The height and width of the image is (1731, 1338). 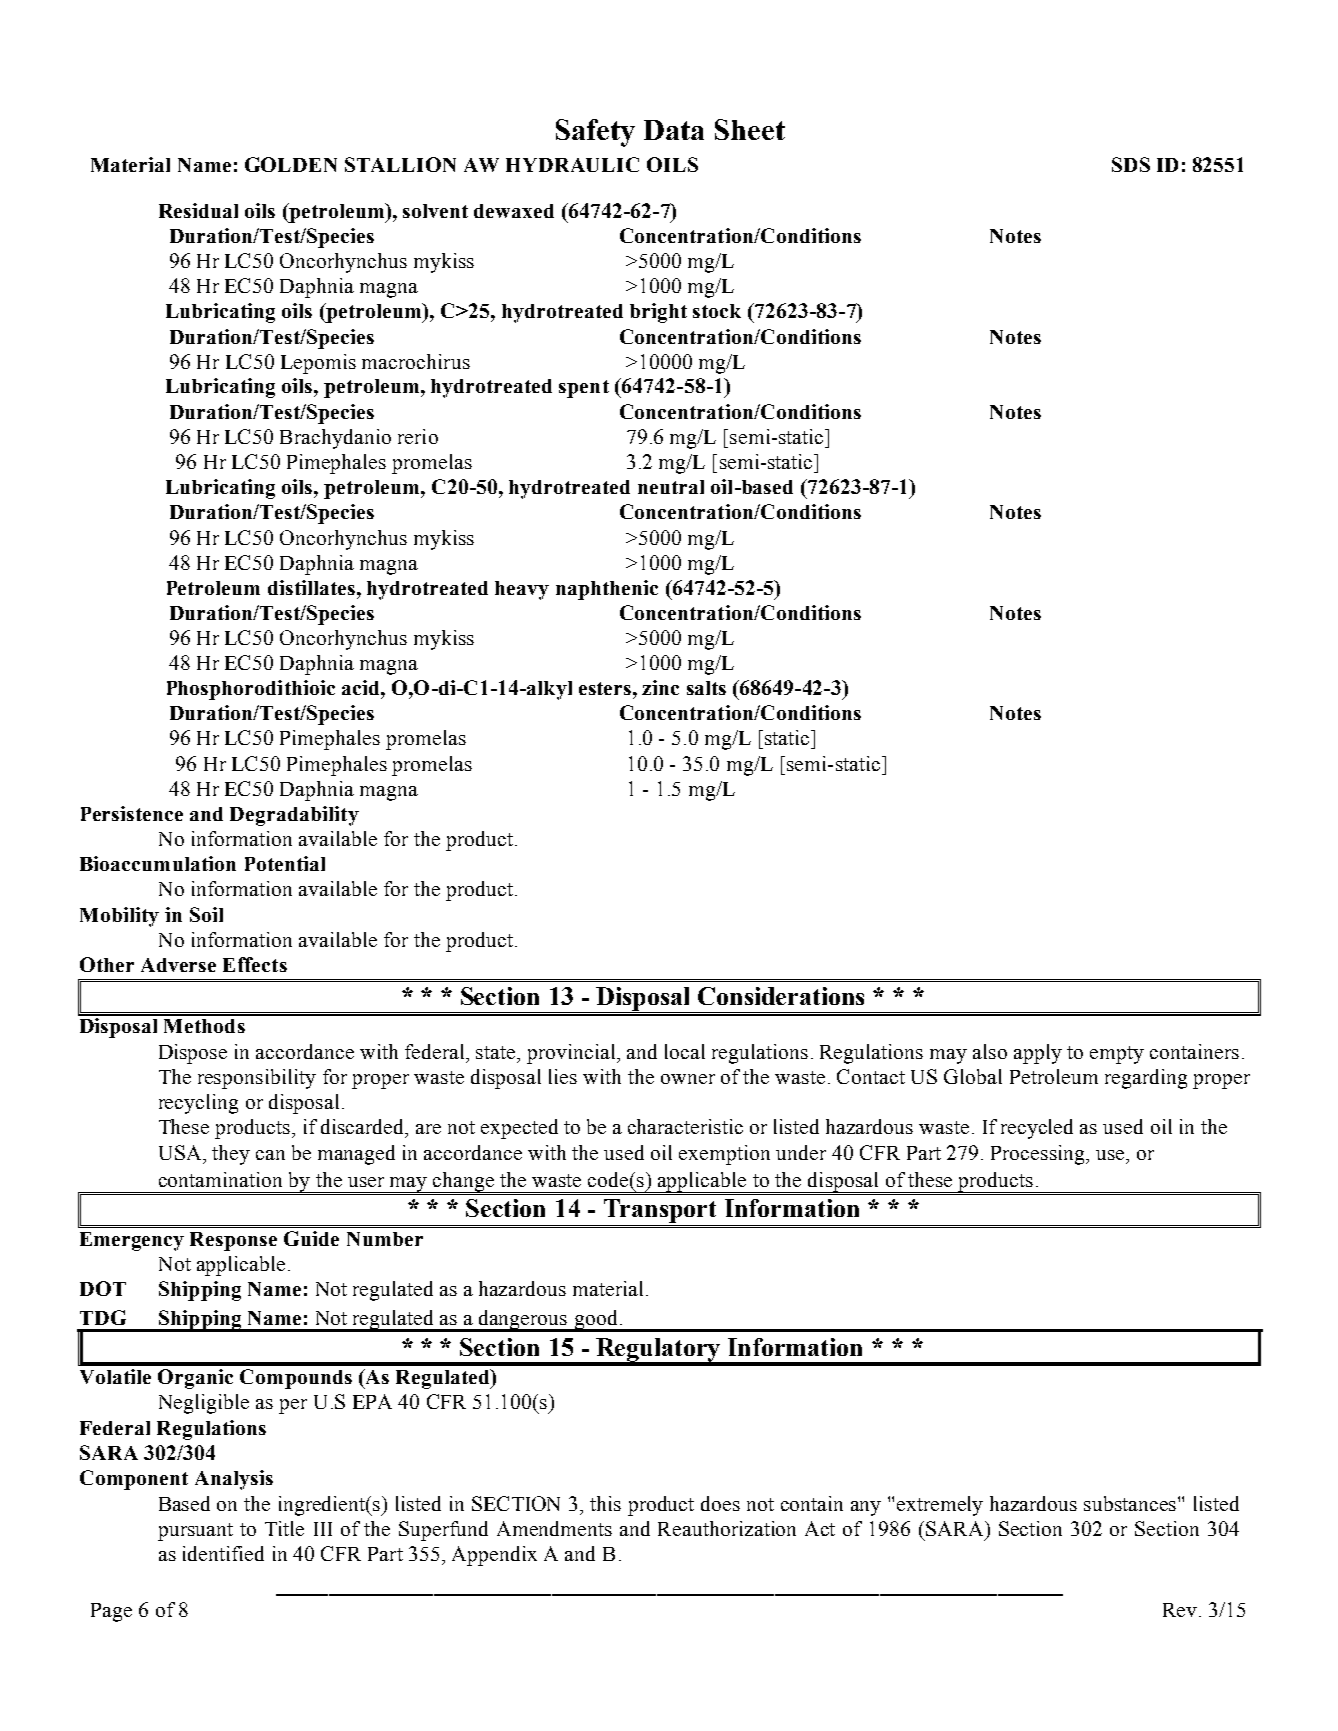 What do you see at coordinates (1131, 164) in the image?
I see `SDS` at bounding box center [1131, 164].
